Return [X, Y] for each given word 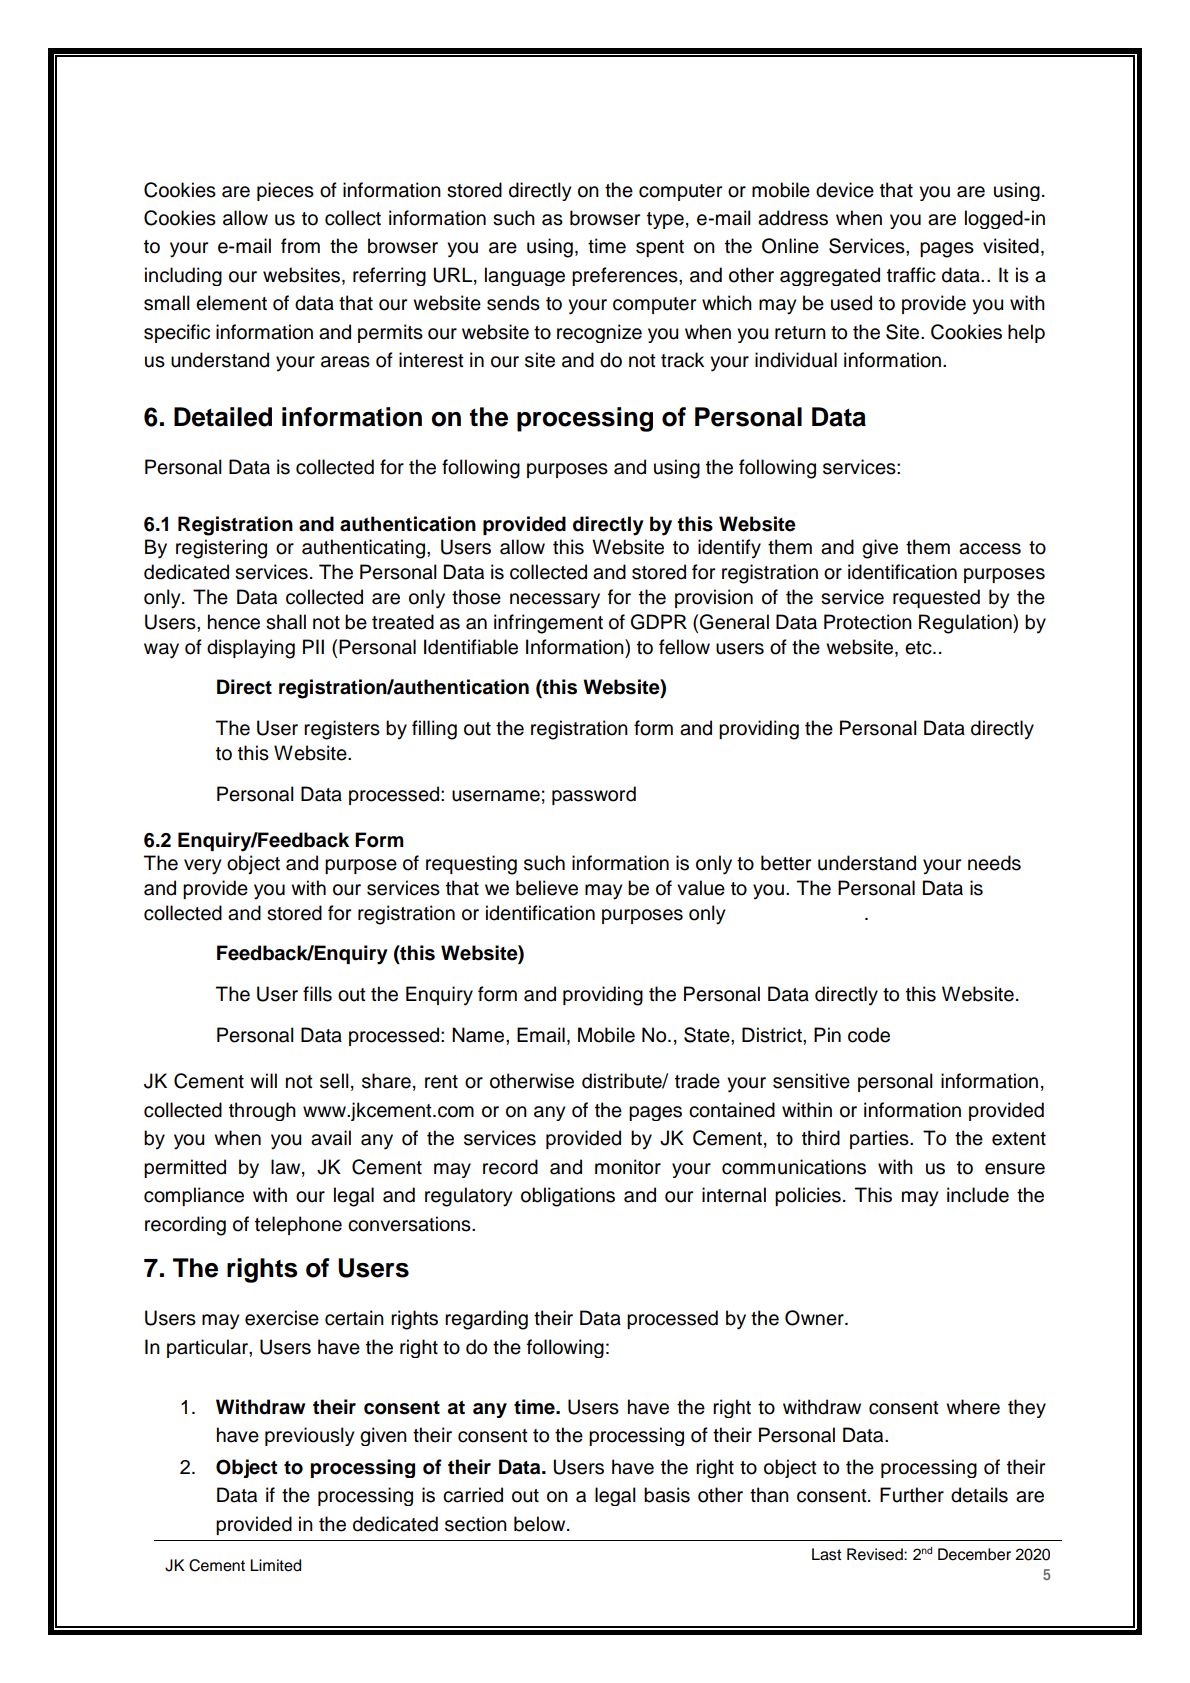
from [300, 246]
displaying [251, 649]
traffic [911, 275]
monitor [628, 1167]
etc [919, 648]
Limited [275, 1565]
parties [880, 1139]
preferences [626, 276]
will [263, 1080]
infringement [548, 624]
